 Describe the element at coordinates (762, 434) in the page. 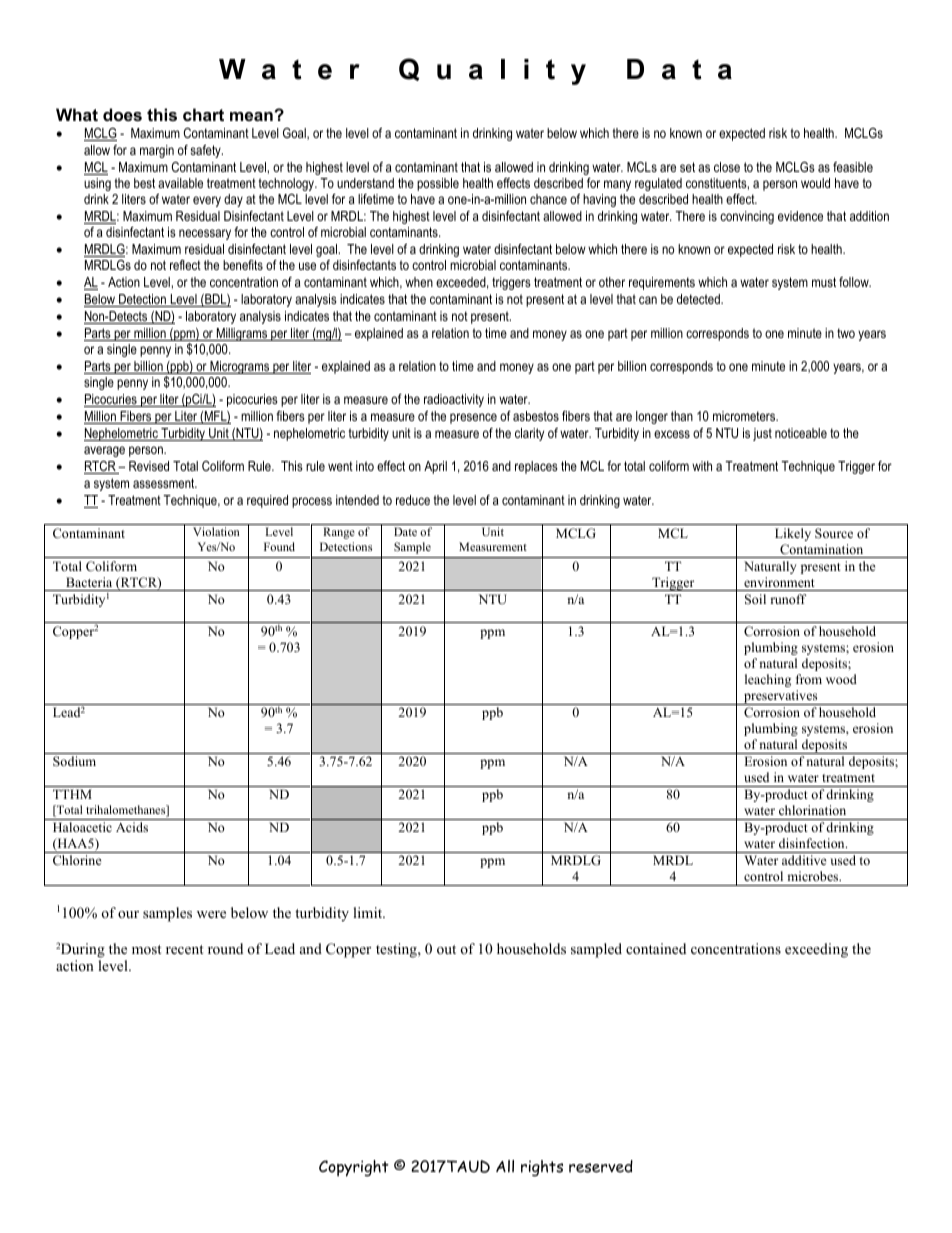

I see `just` at that location.
